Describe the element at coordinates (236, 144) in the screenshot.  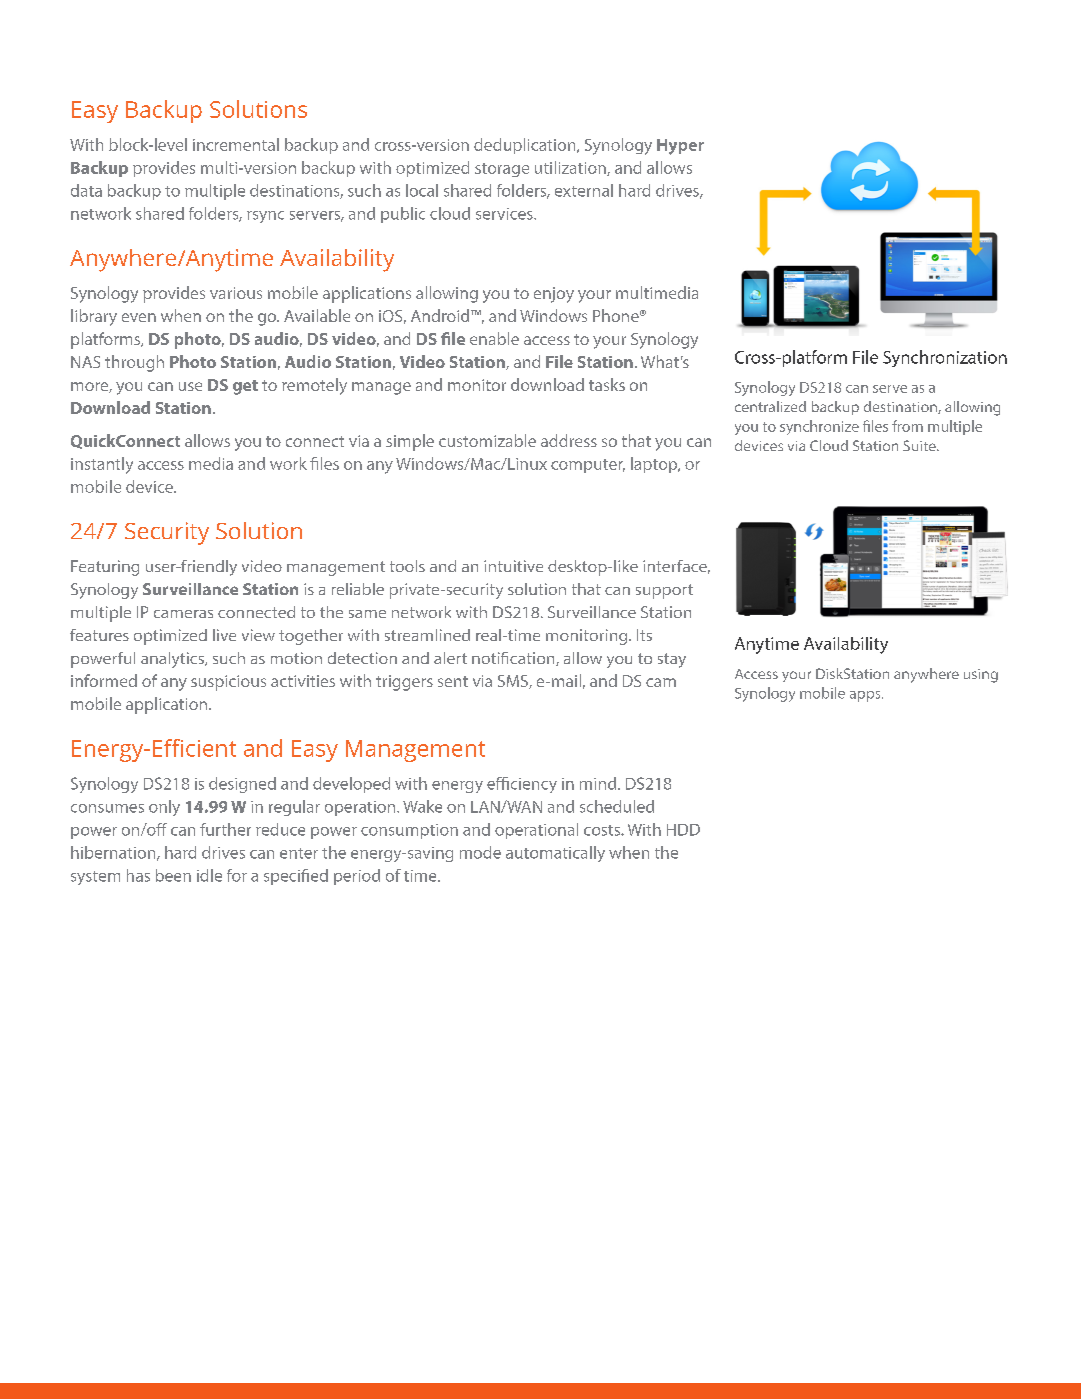
I see `incremental` at that location.
